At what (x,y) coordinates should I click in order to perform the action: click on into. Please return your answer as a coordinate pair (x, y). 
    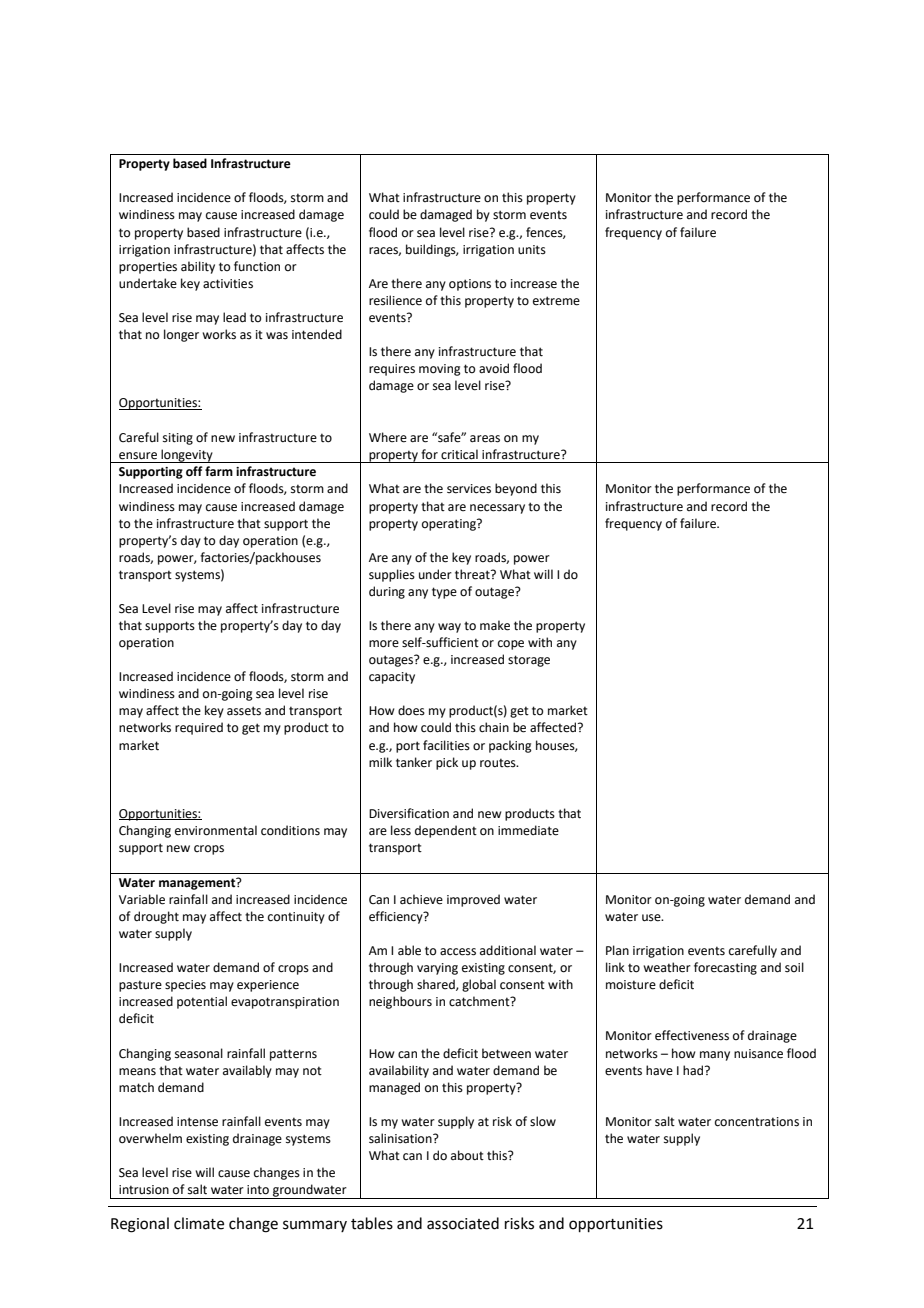
    Looking at the image, I should click on (258, 1190).
